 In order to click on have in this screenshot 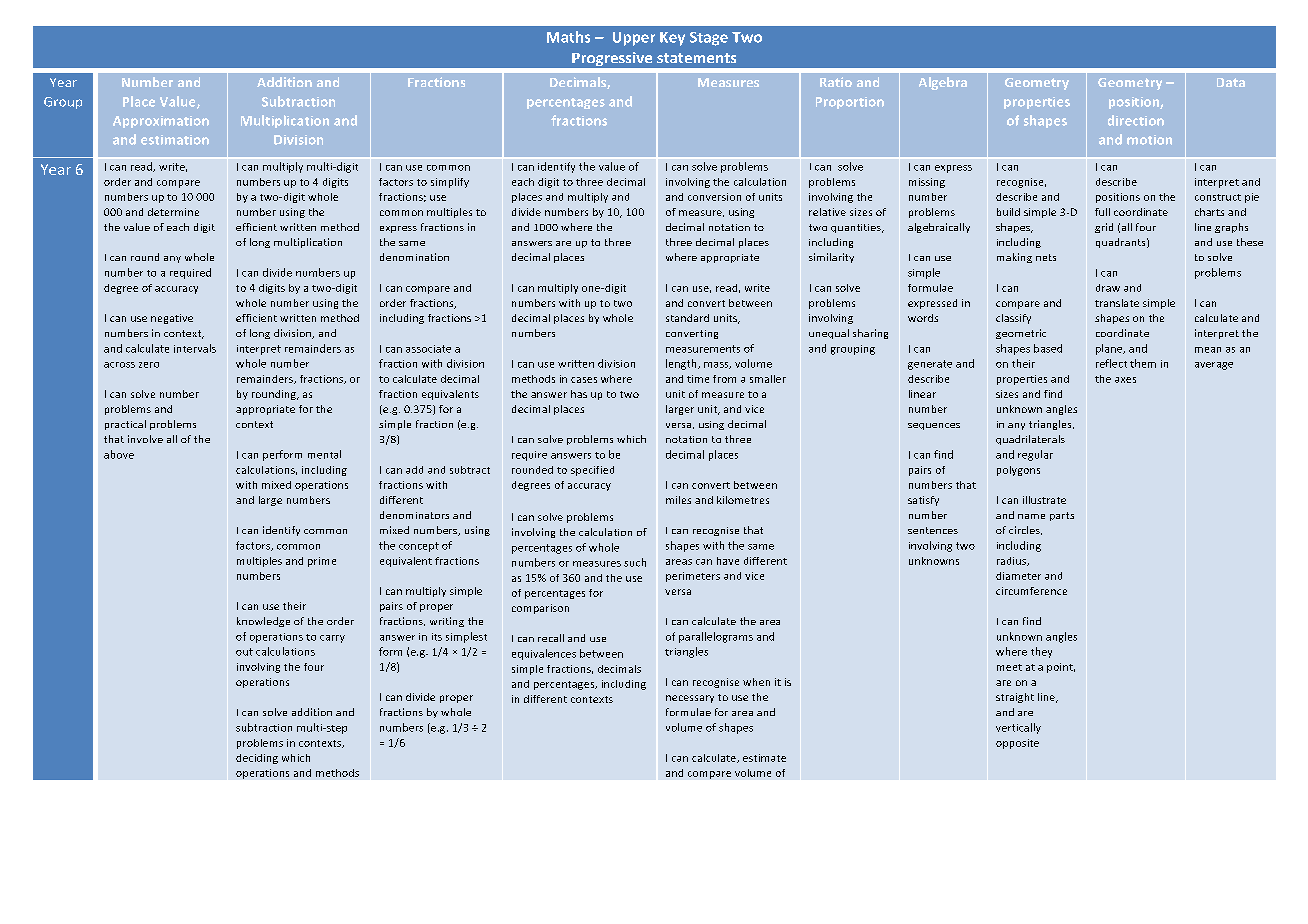, I will do `click(728, 561)`.
